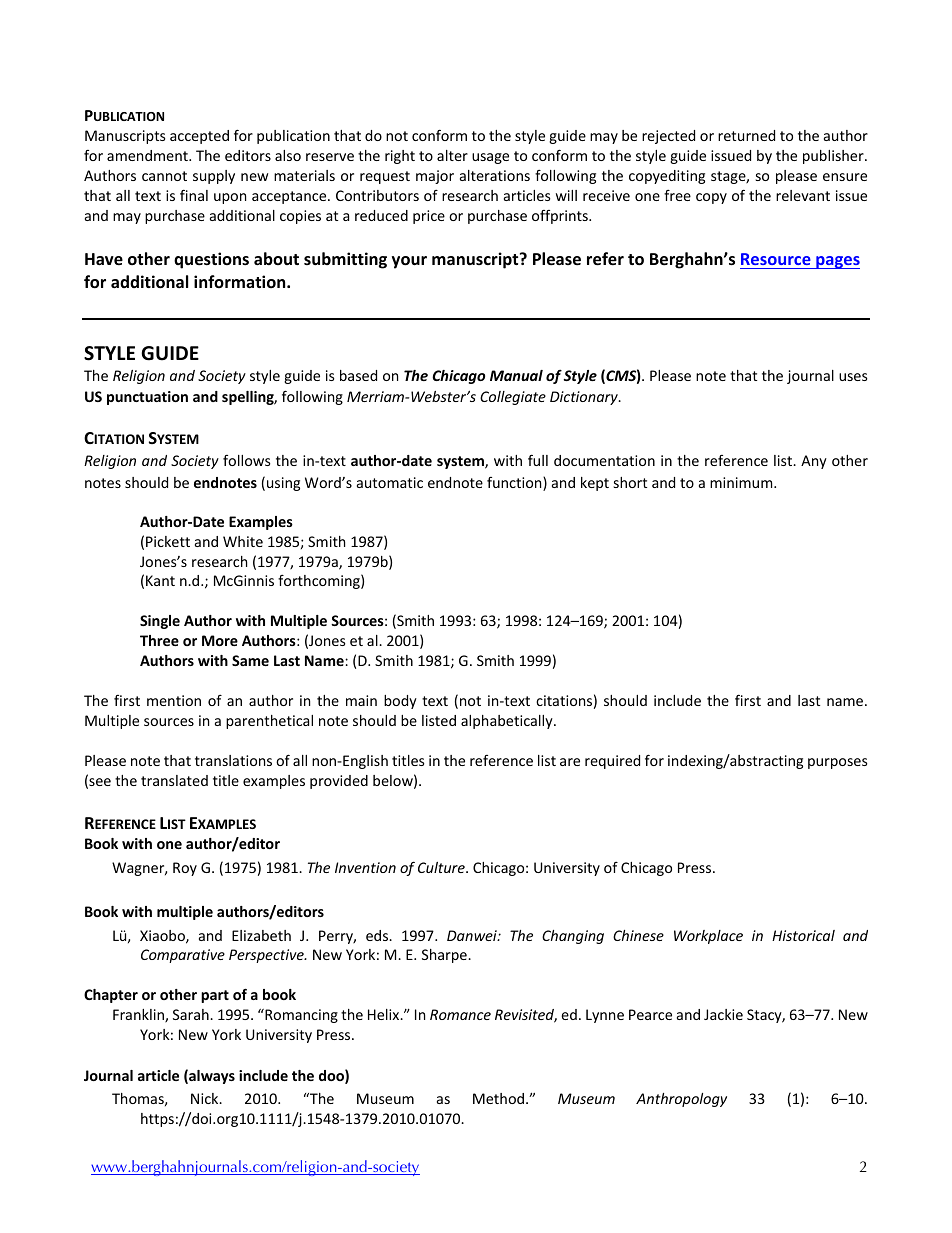 The height and width of the screenshot is (1233, 952). I want to click on follows, so click(247, 460).
